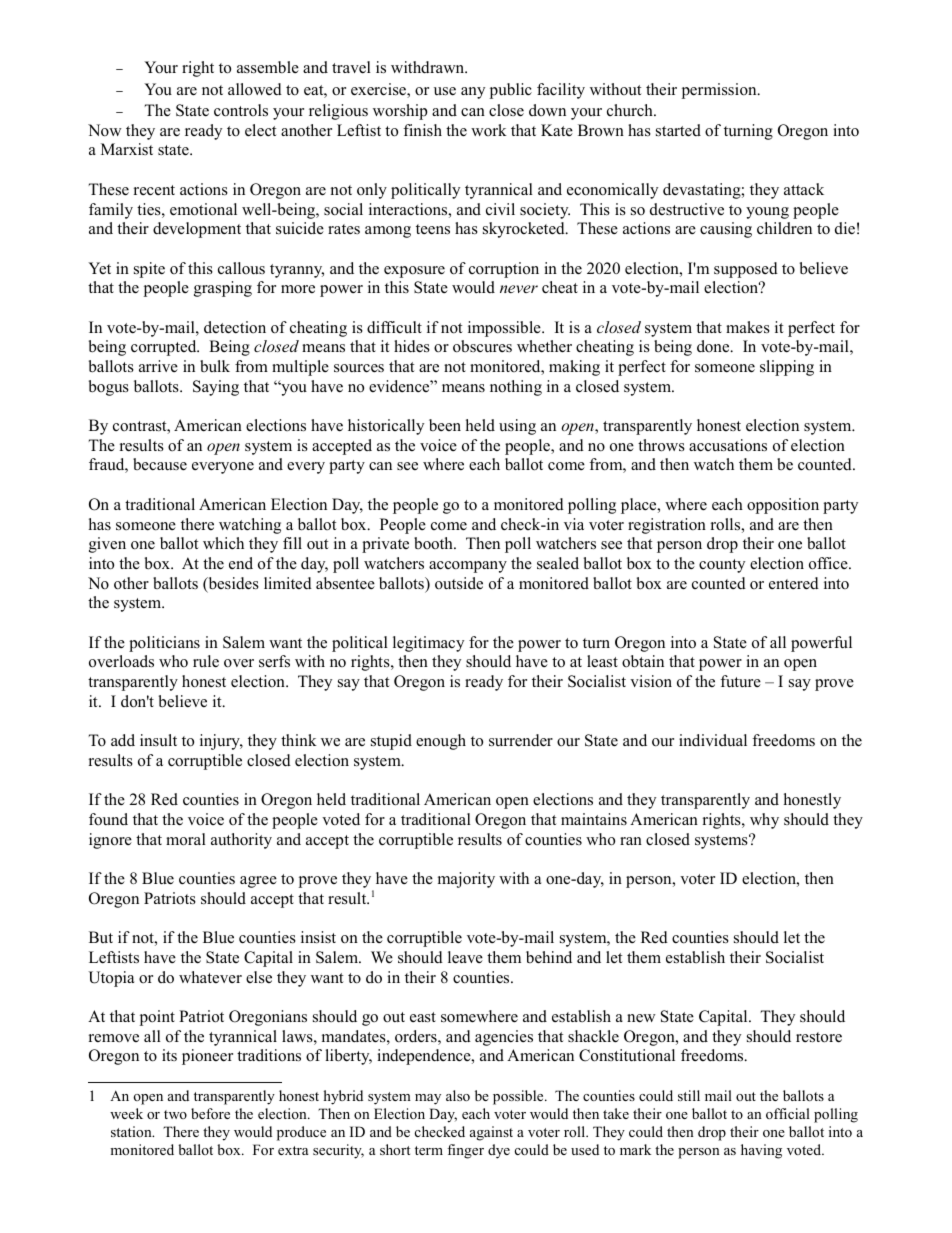 The width and height of the screenshot is (952, 1233). Describe the element at coordinates (511, 91) in the screenshot. I see `public` at that location.
